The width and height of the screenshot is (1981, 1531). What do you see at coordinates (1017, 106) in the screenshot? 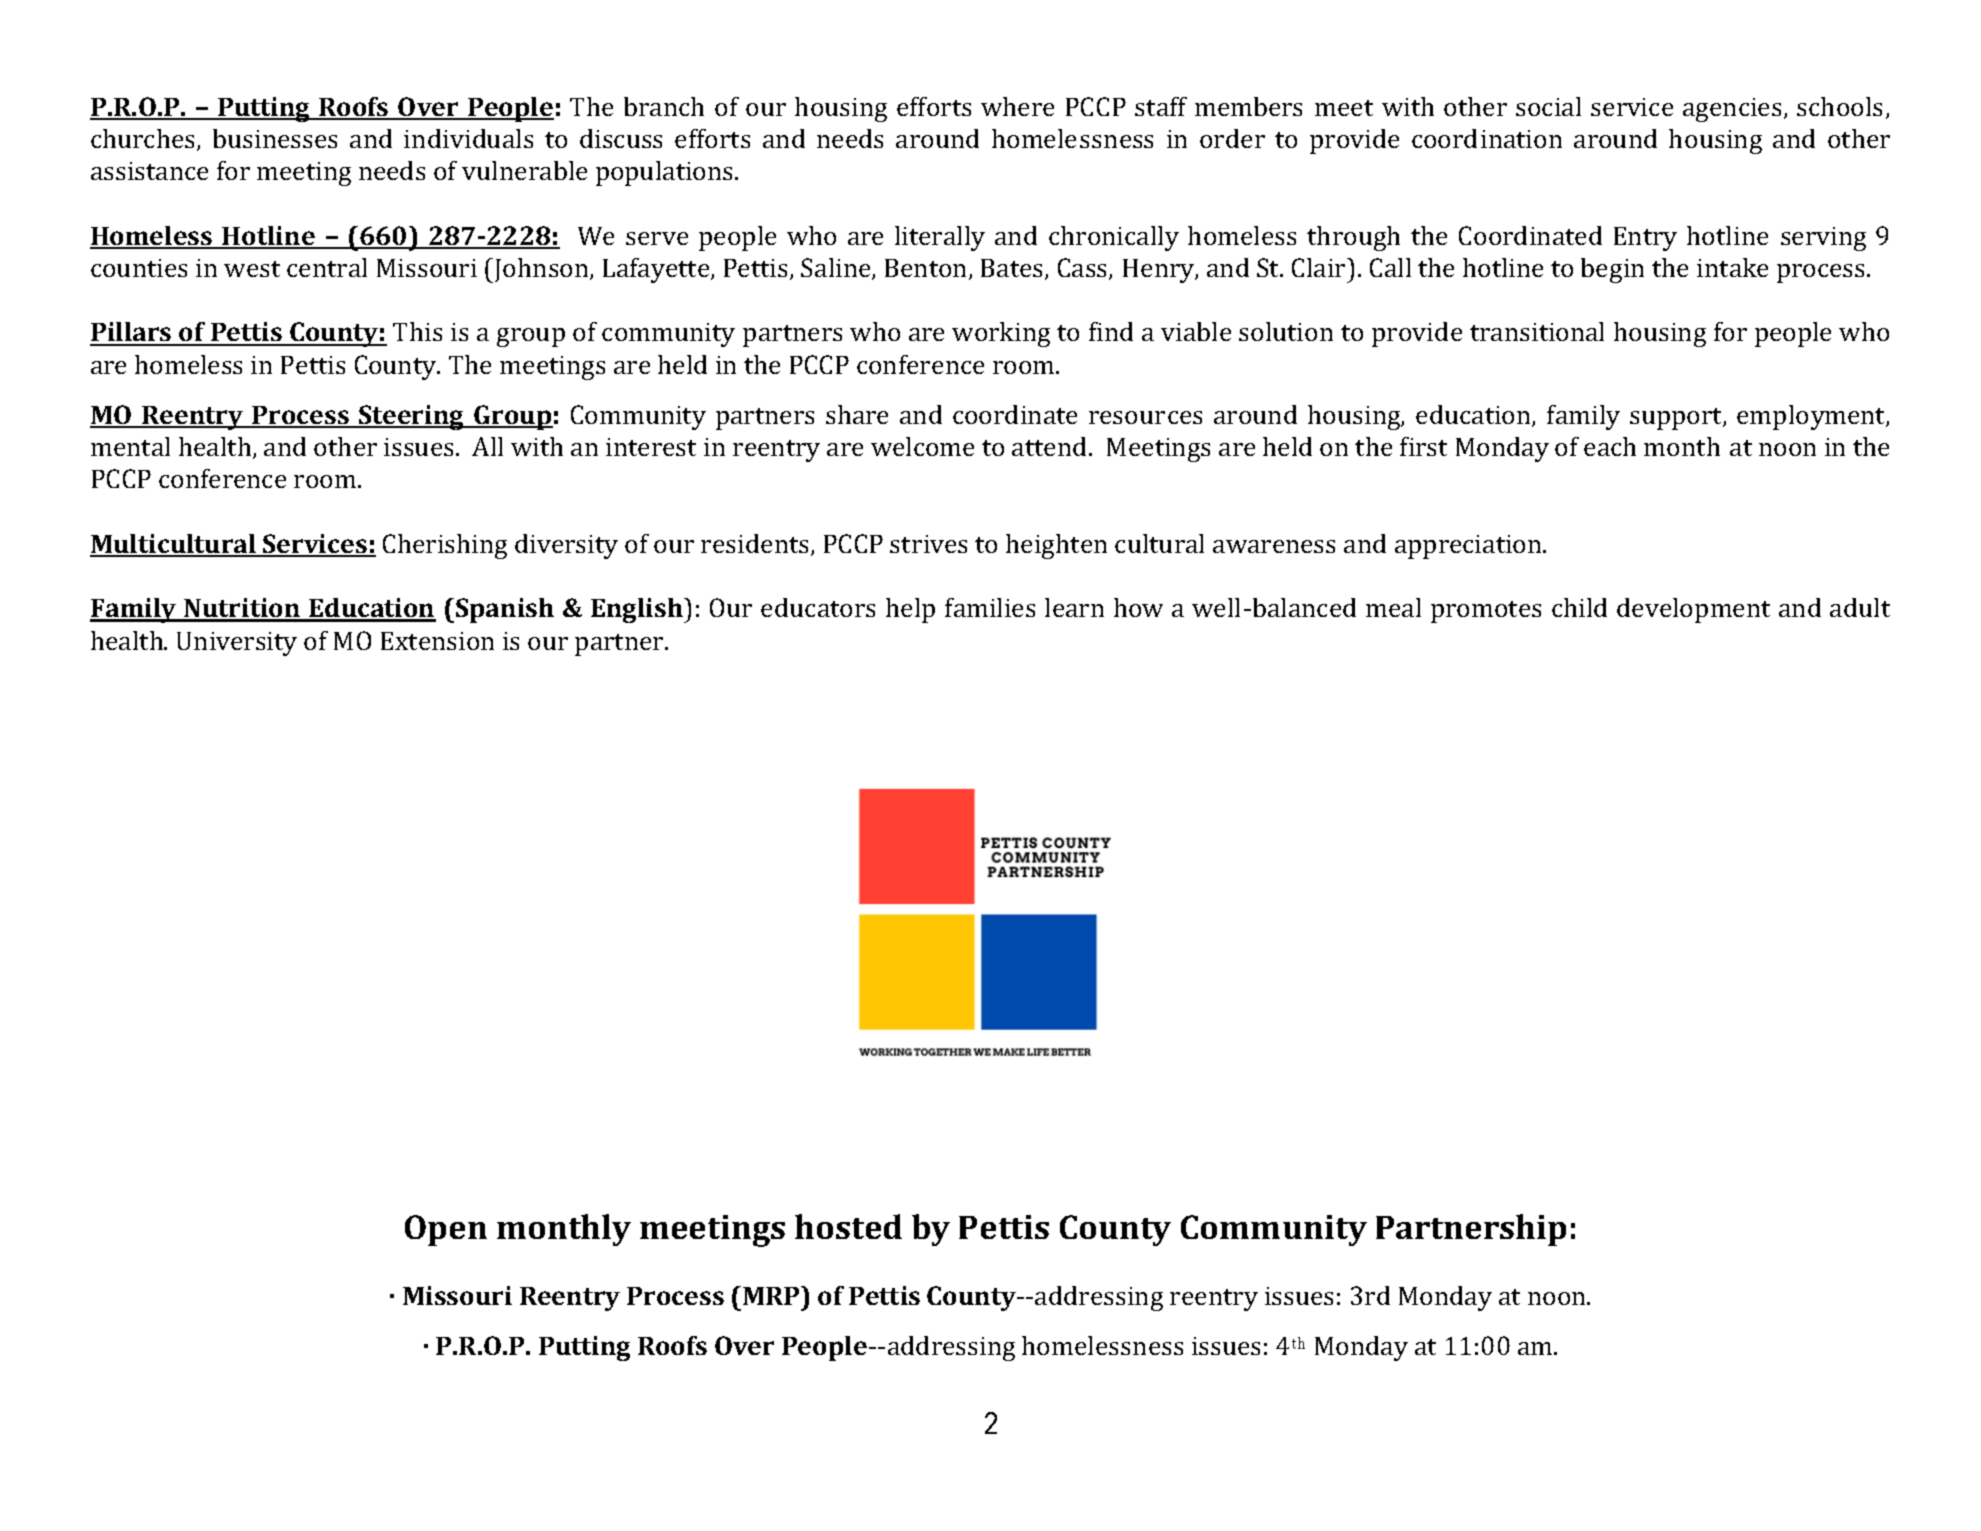
I see `where` at bounding box center [1017, 106].
